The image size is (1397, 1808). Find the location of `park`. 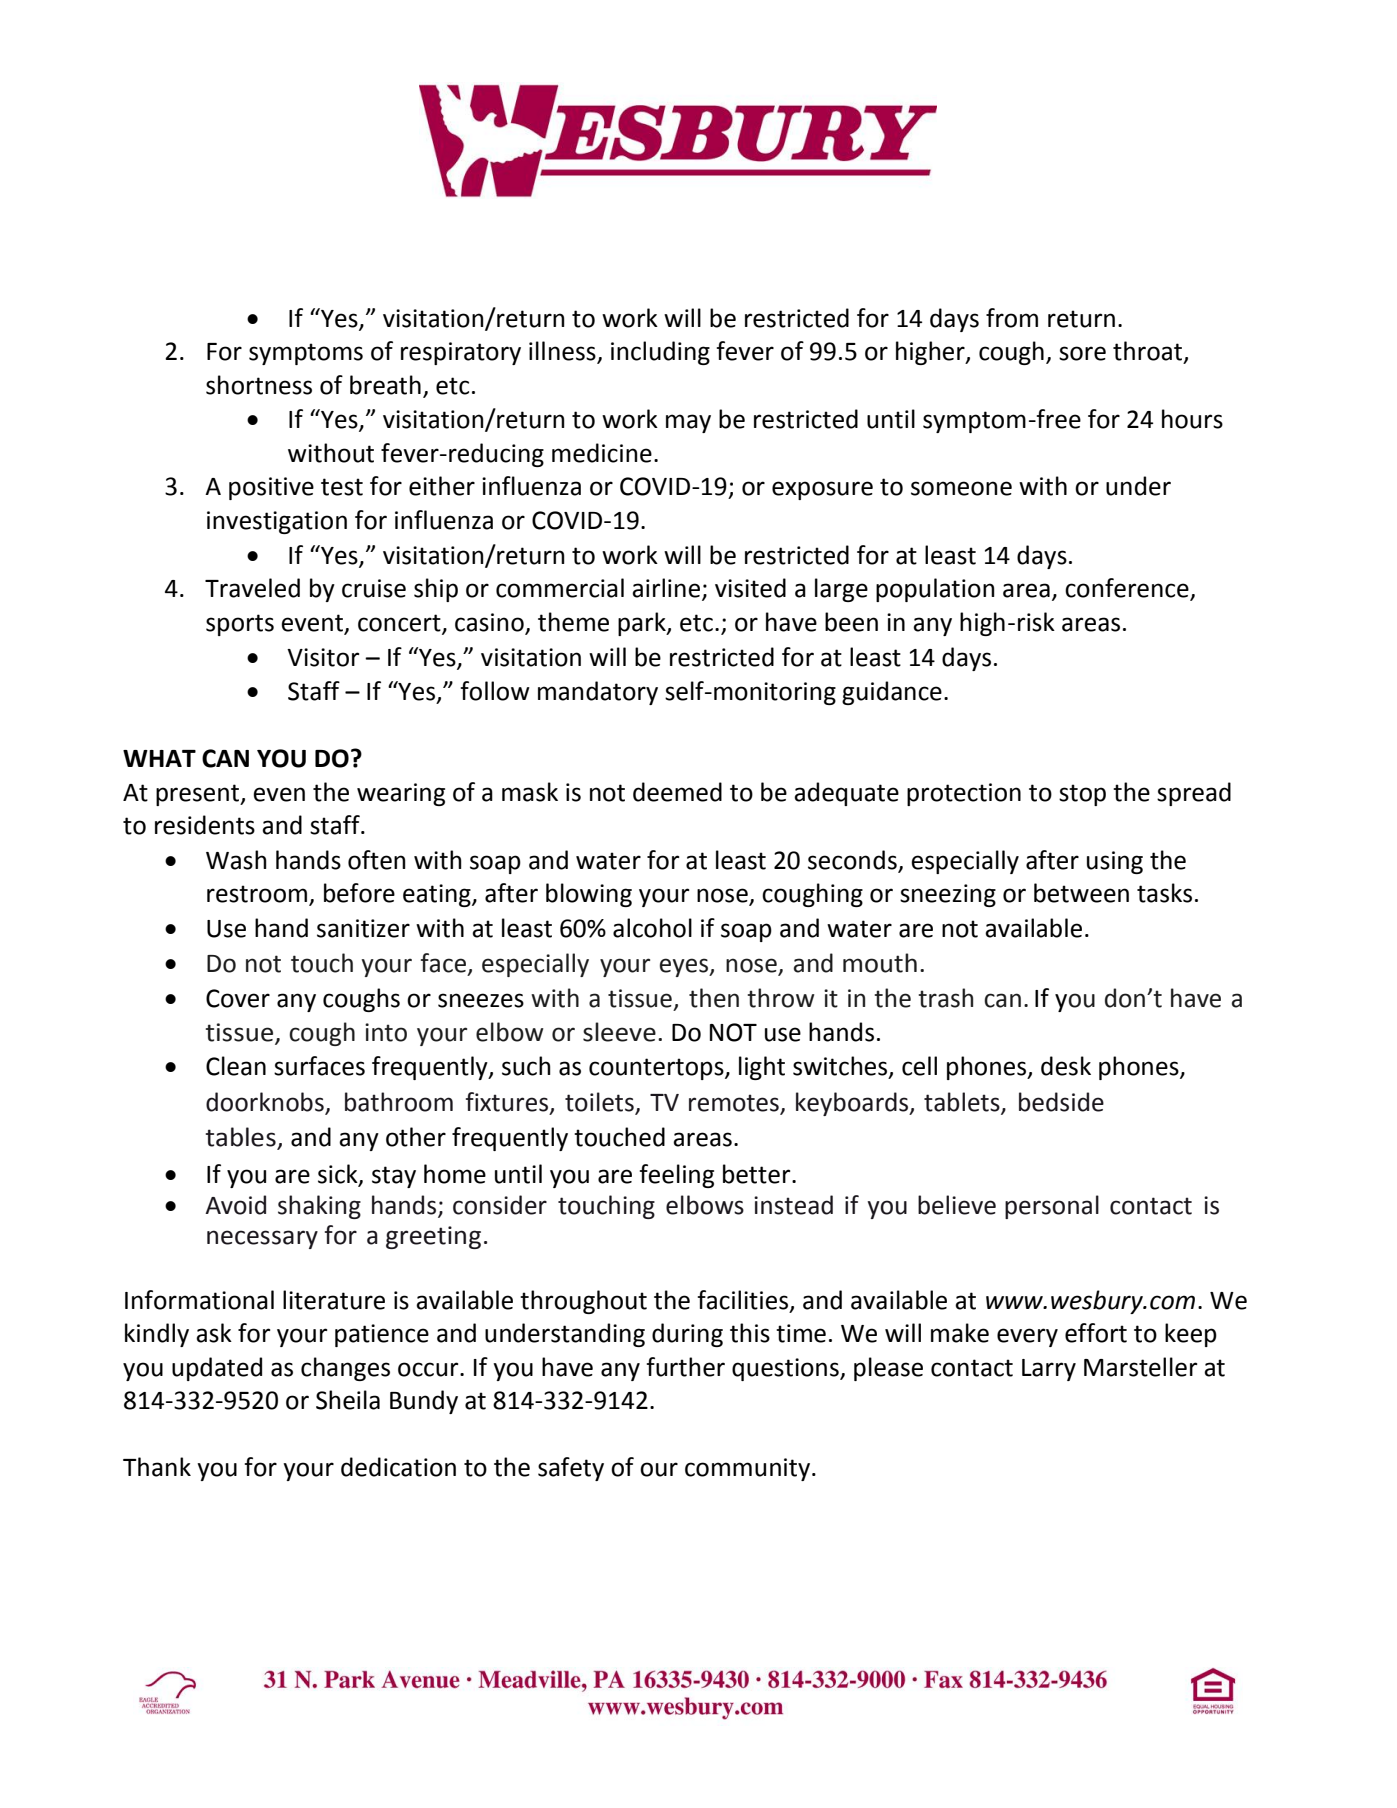

park is located at coordinates (643, 624).
